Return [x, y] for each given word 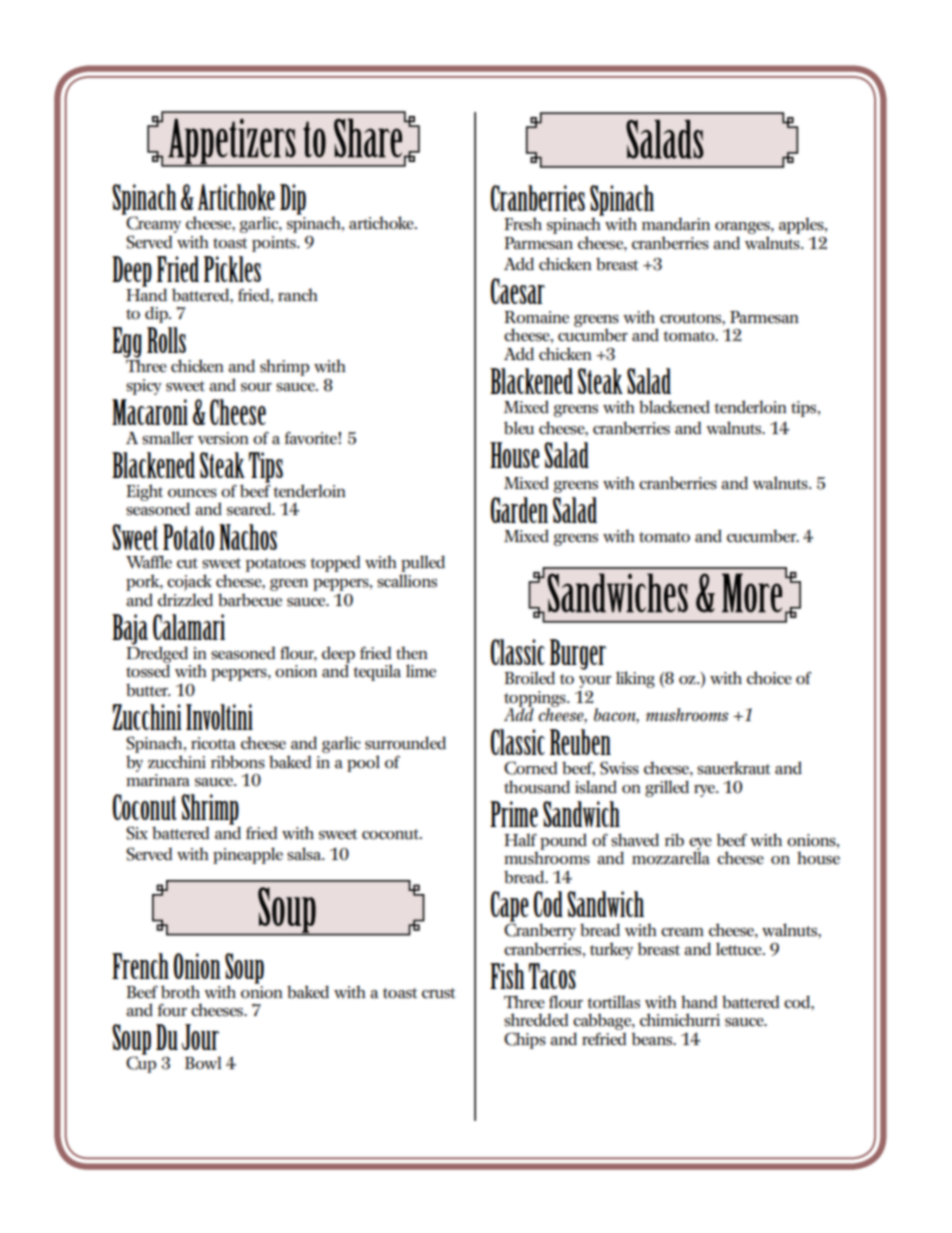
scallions [407, 581]
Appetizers [232, 142]
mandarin [676, 224]
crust [438, 993]
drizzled [185, 600]
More [752, 593]
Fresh [523, 224]
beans [652, 1039]
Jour [200, 1037]
